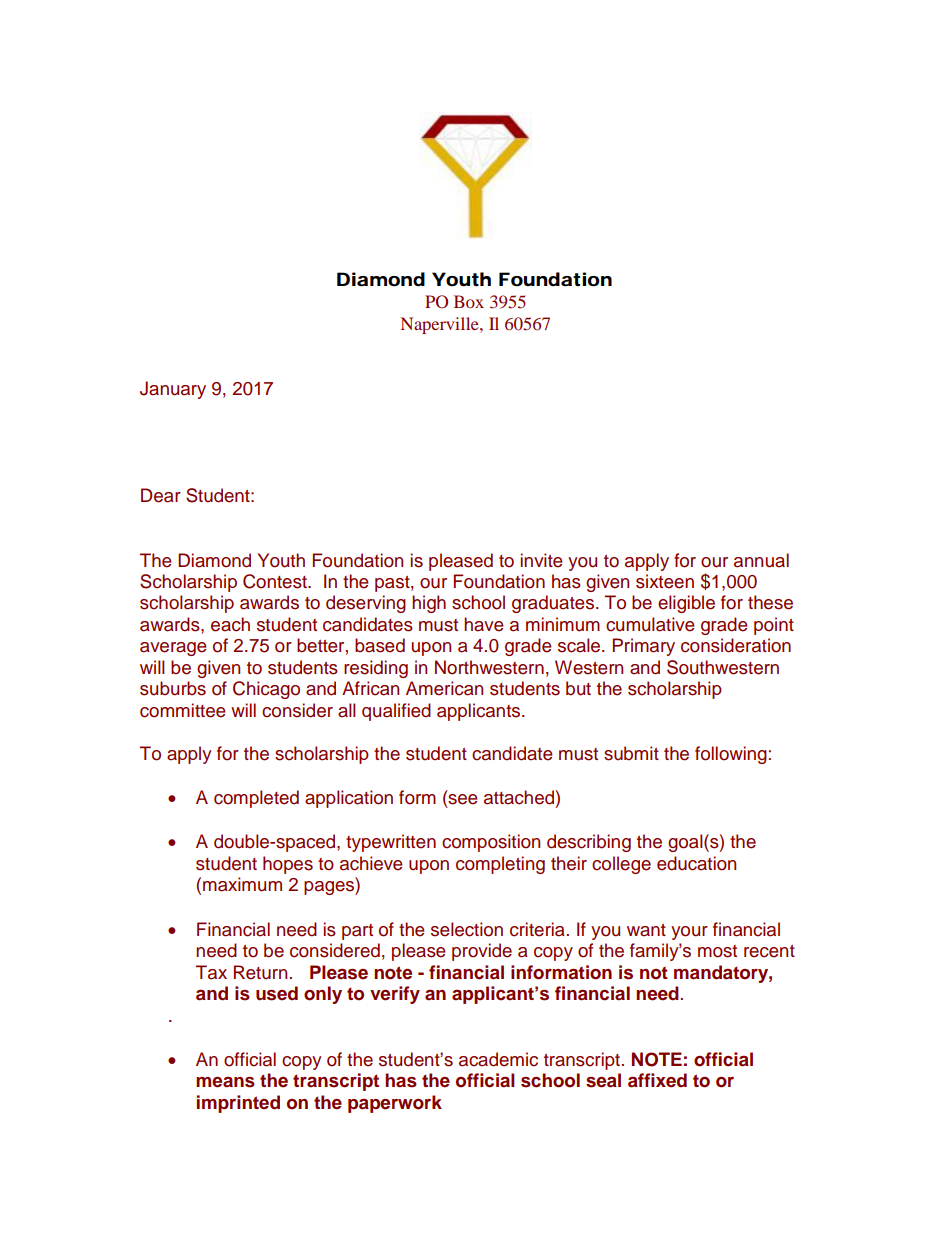 The height and width of the document is (1233, 952). What do you see at coordinates (657, 1080) in the document?
I see `affixed` at bounding box center [657, 1080].
